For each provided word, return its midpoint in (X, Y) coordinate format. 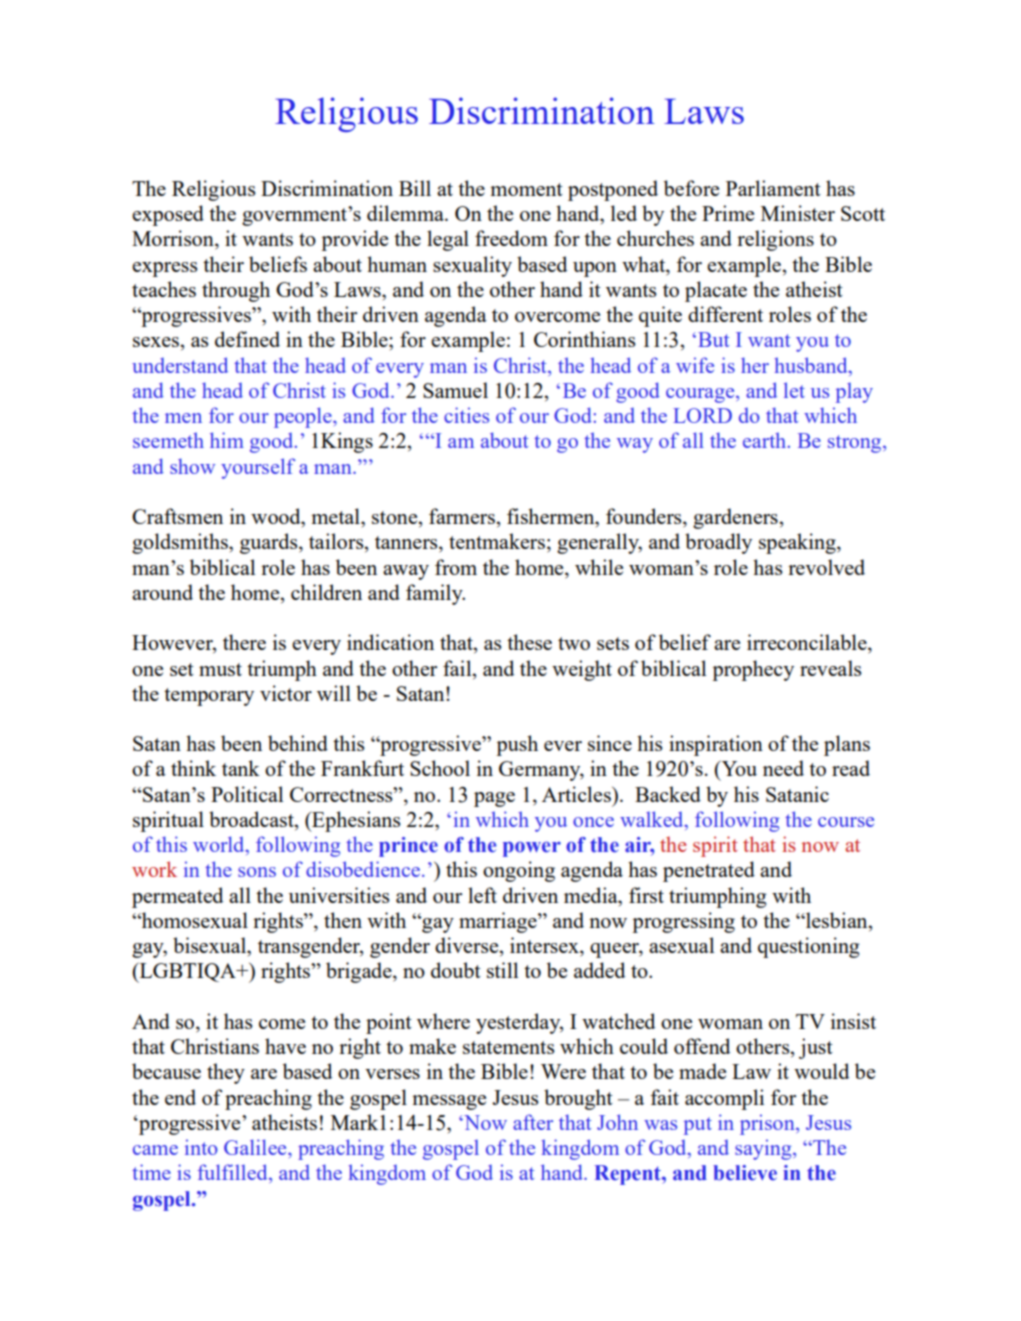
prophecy (753, 670)
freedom (511, 238)
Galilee (256, 1147)
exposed (168, 215)
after (533, 1122)
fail (458, 668)
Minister (798, 213)
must (220, 669)
